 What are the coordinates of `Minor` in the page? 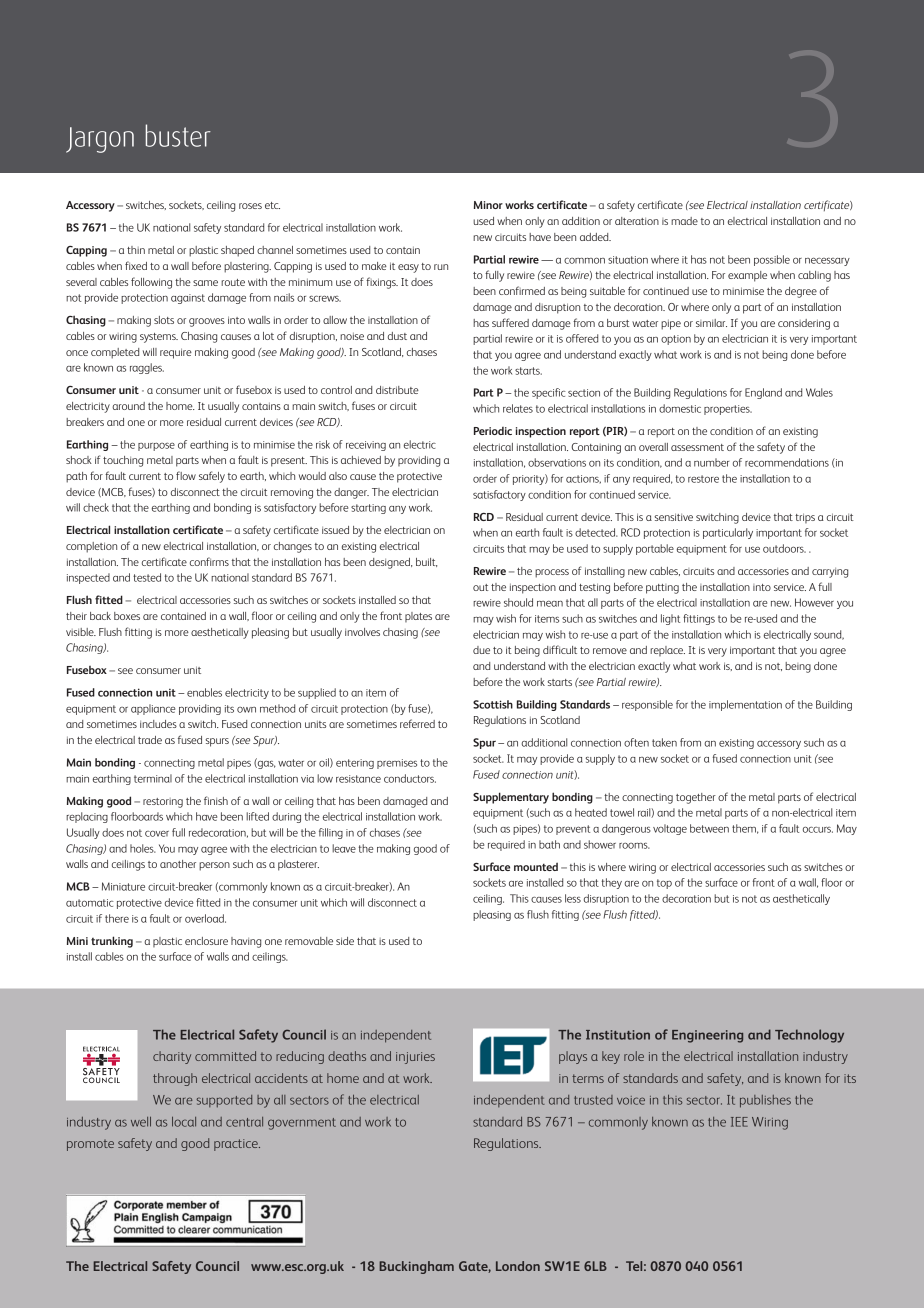 It's located at (488, 205).
